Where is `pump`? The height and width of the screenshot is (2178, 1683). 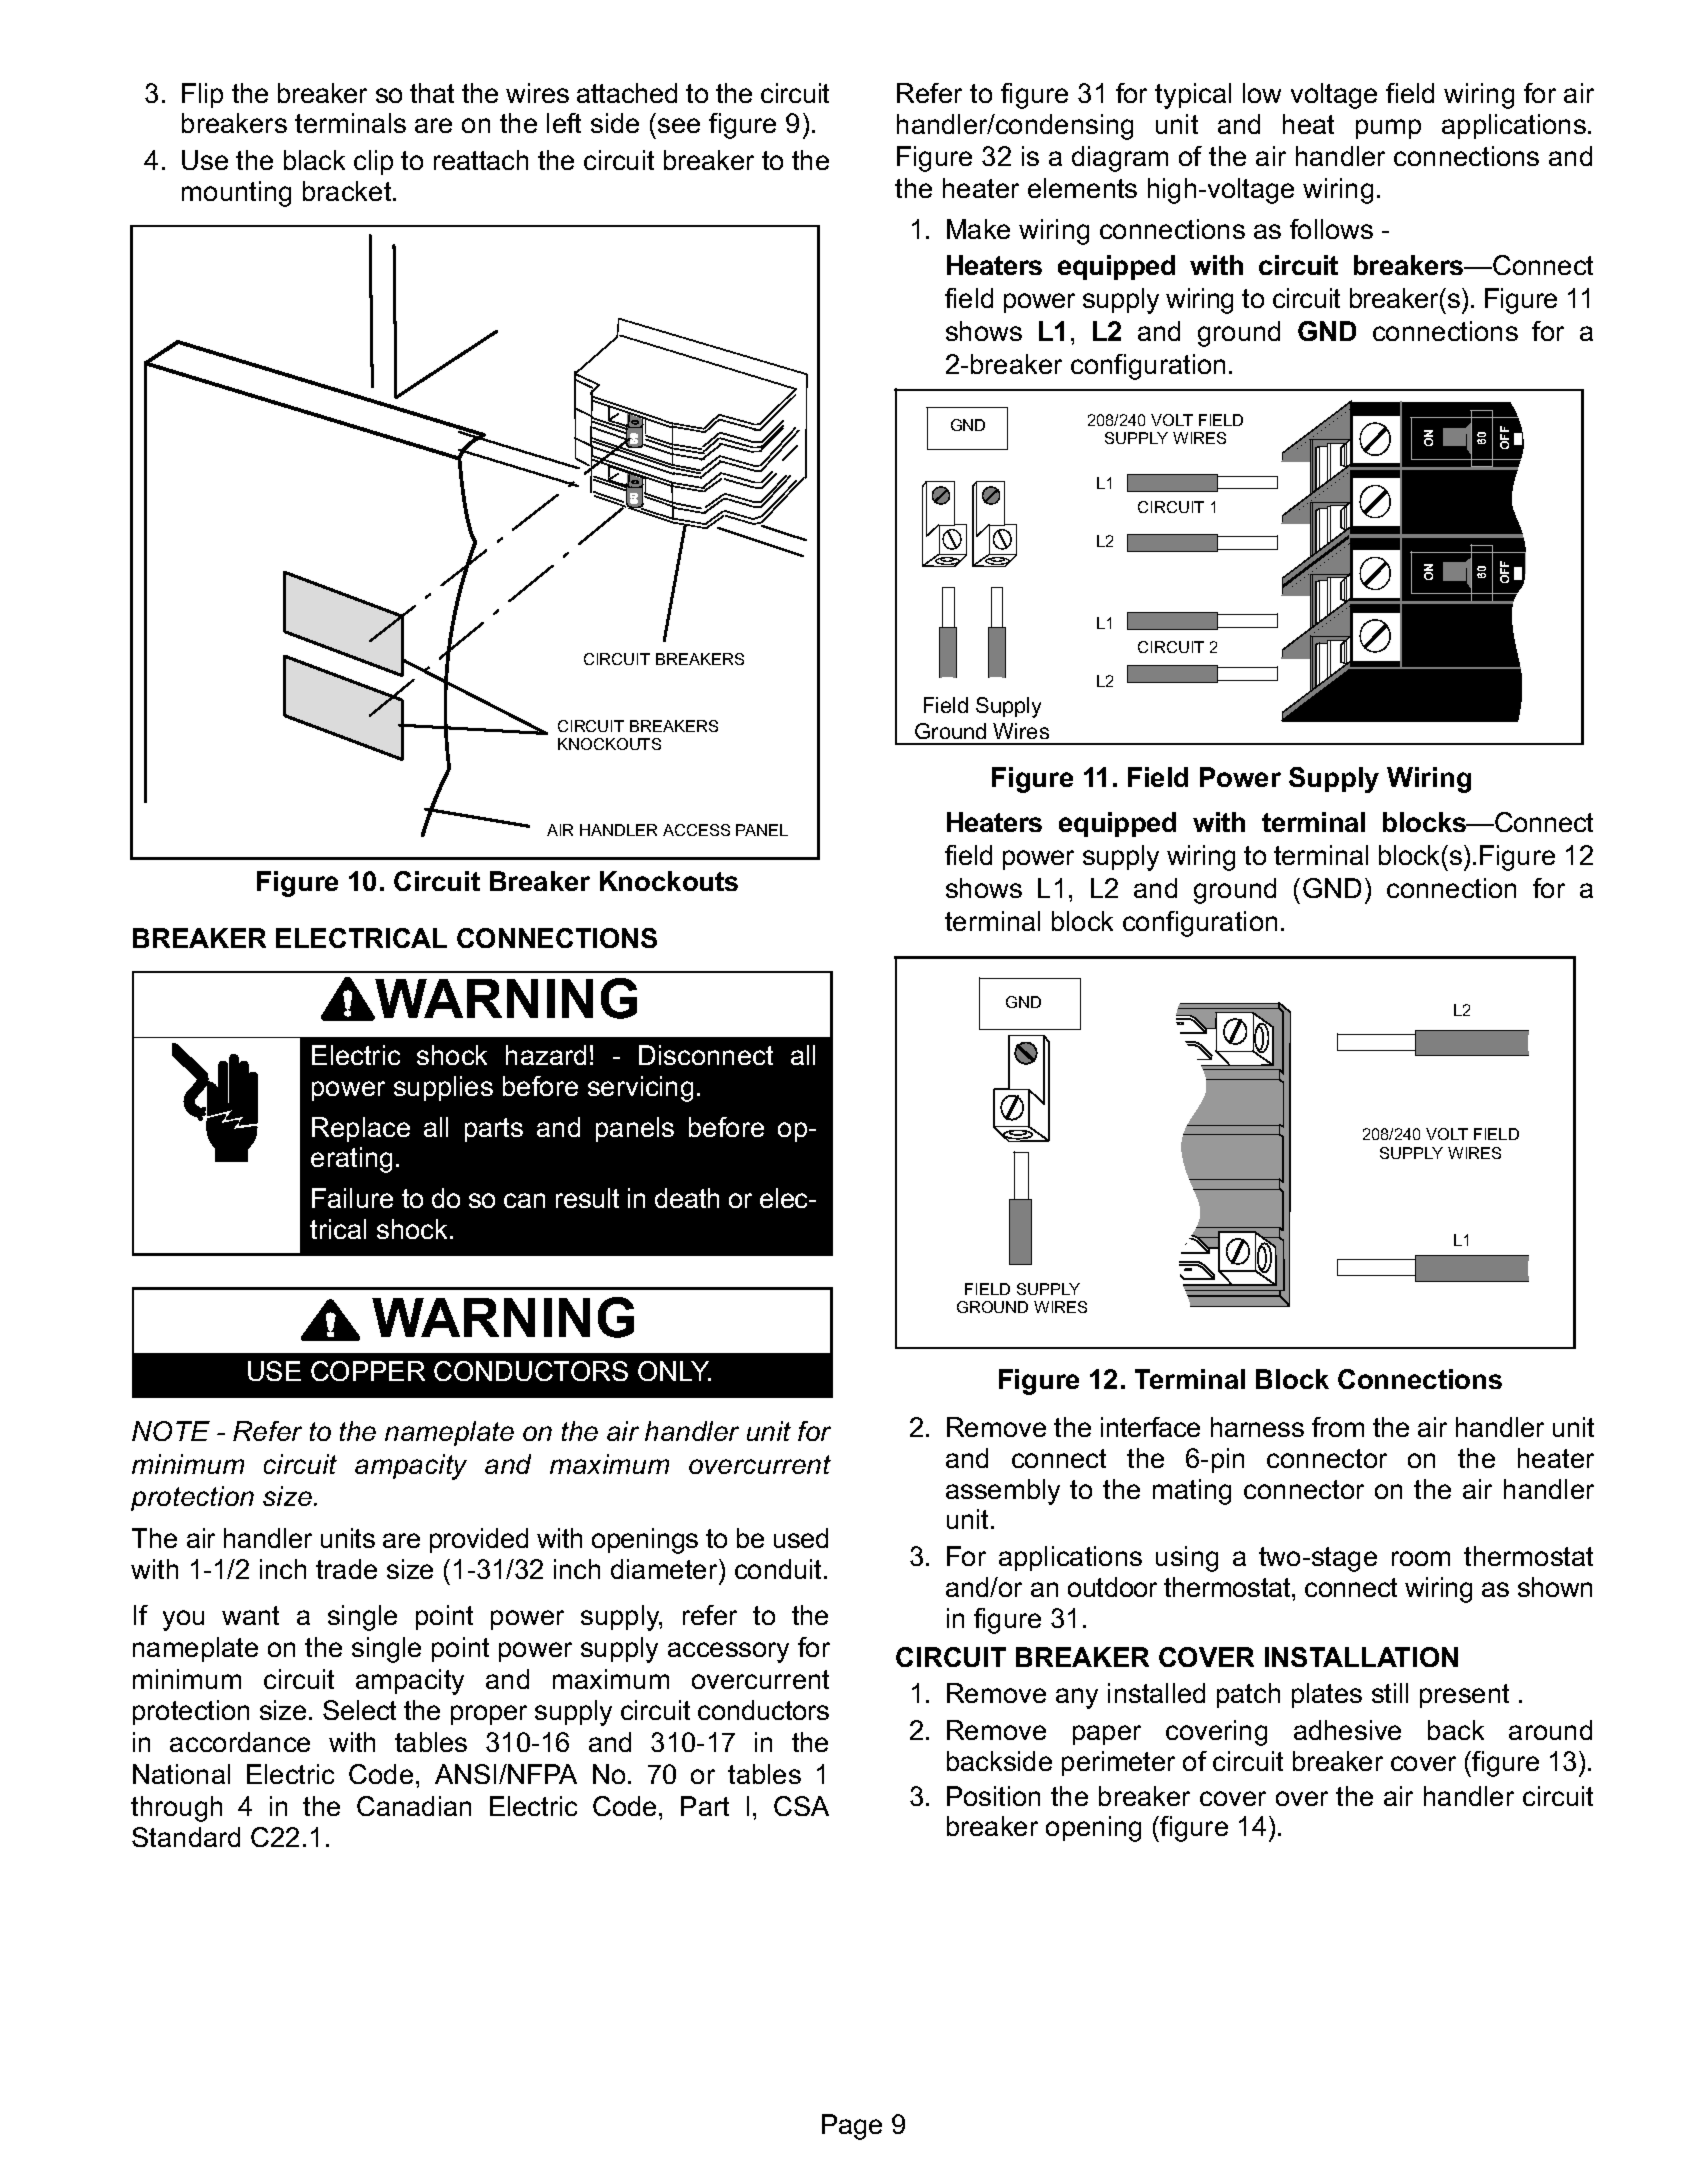 pump is located at coordinates (1388, 129).
